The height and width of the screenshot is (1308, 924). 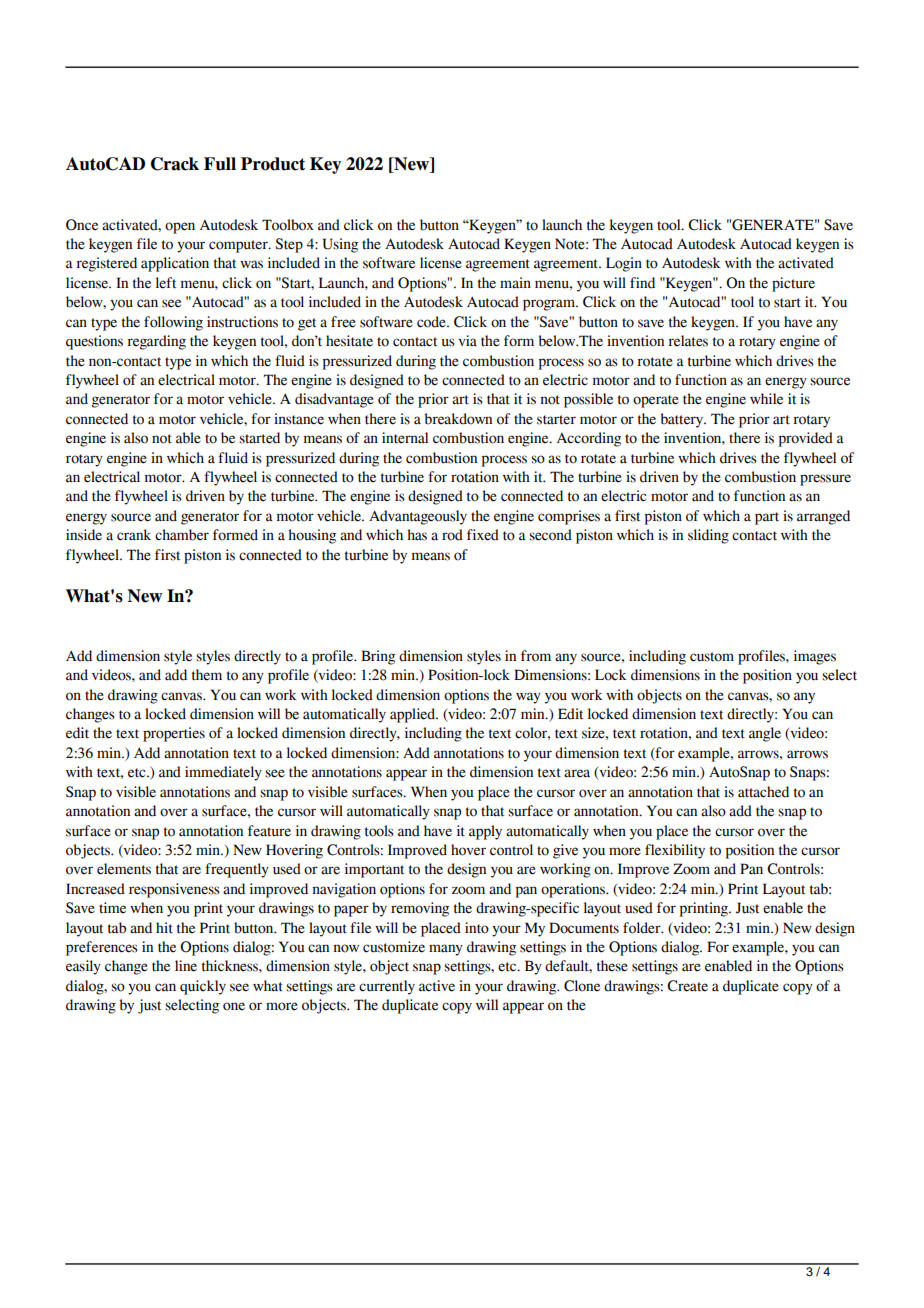 I want to click on them, so click(x=207, y=675).
